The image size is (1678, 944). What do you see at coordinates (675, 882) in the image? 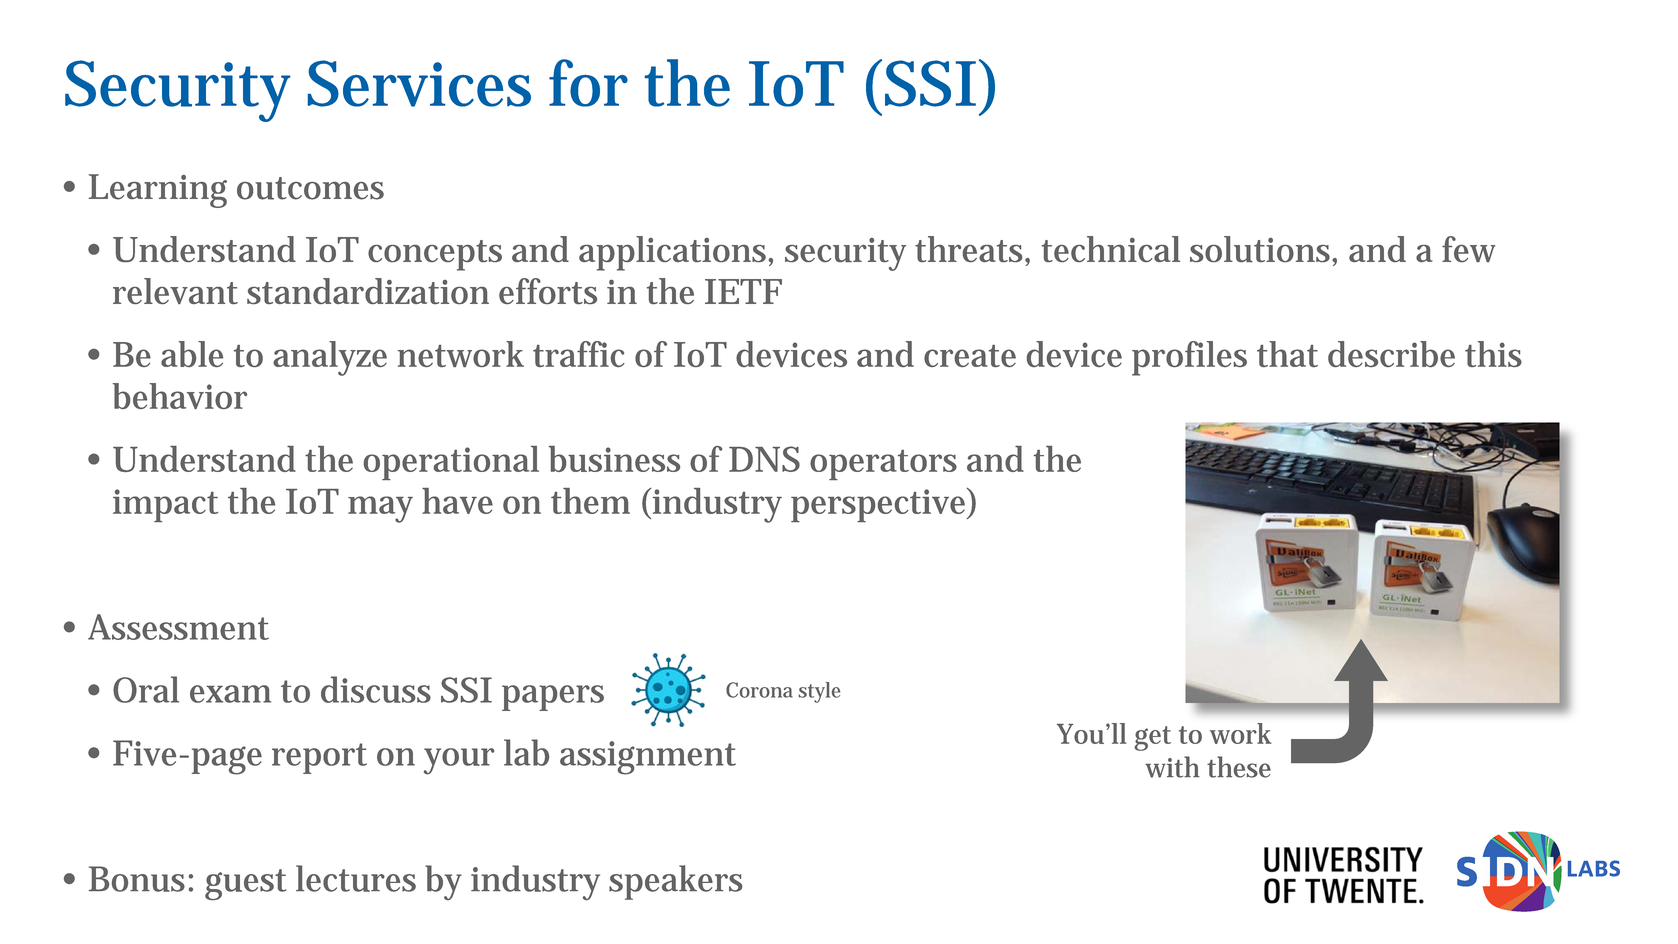
I see `speakers` at bounding box center [675, 882].
